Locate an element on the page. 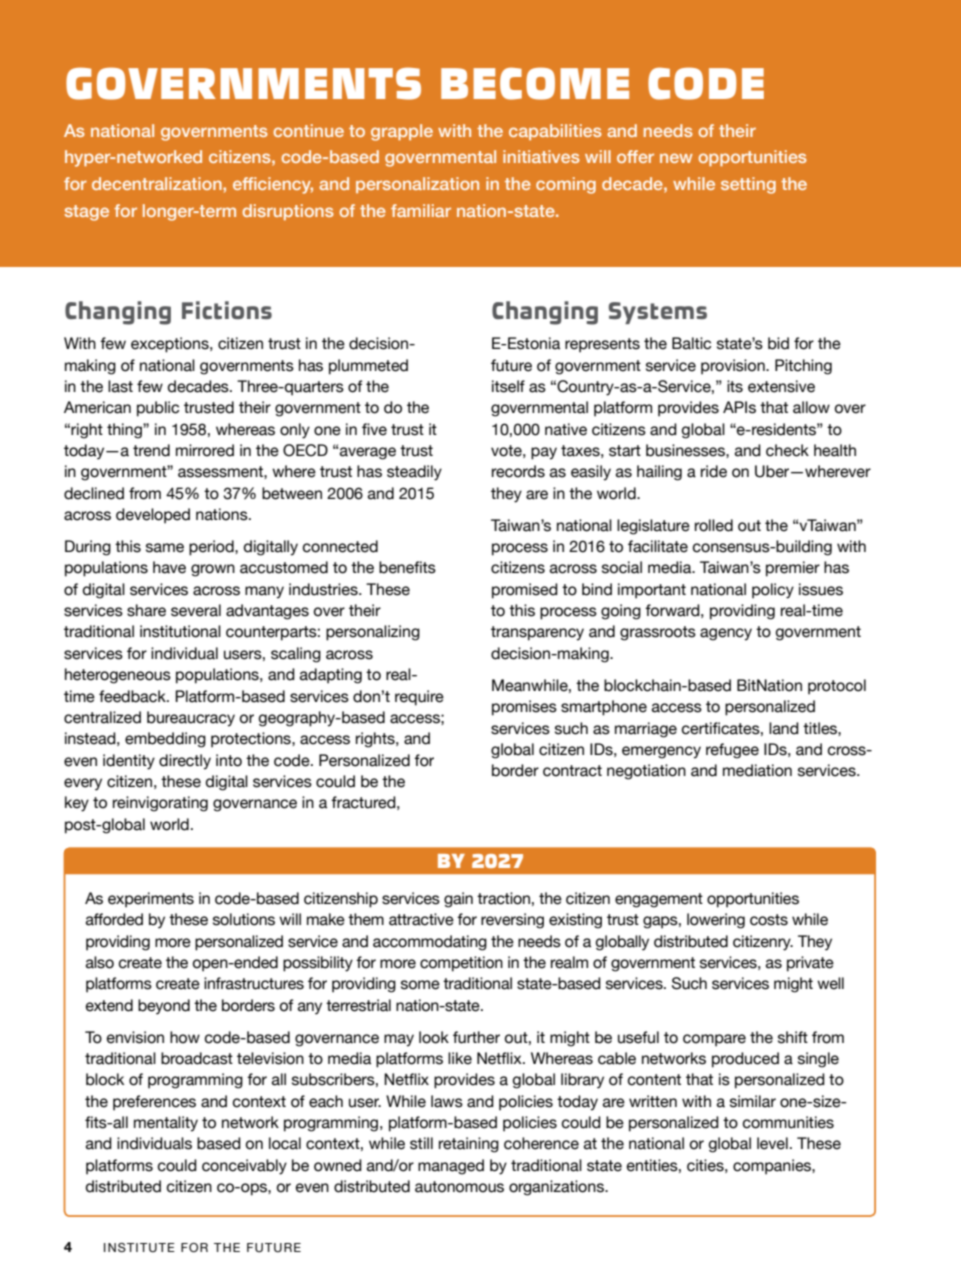 This page has width=961, height=1281. decentralization is located at coordinates (158, 183).
